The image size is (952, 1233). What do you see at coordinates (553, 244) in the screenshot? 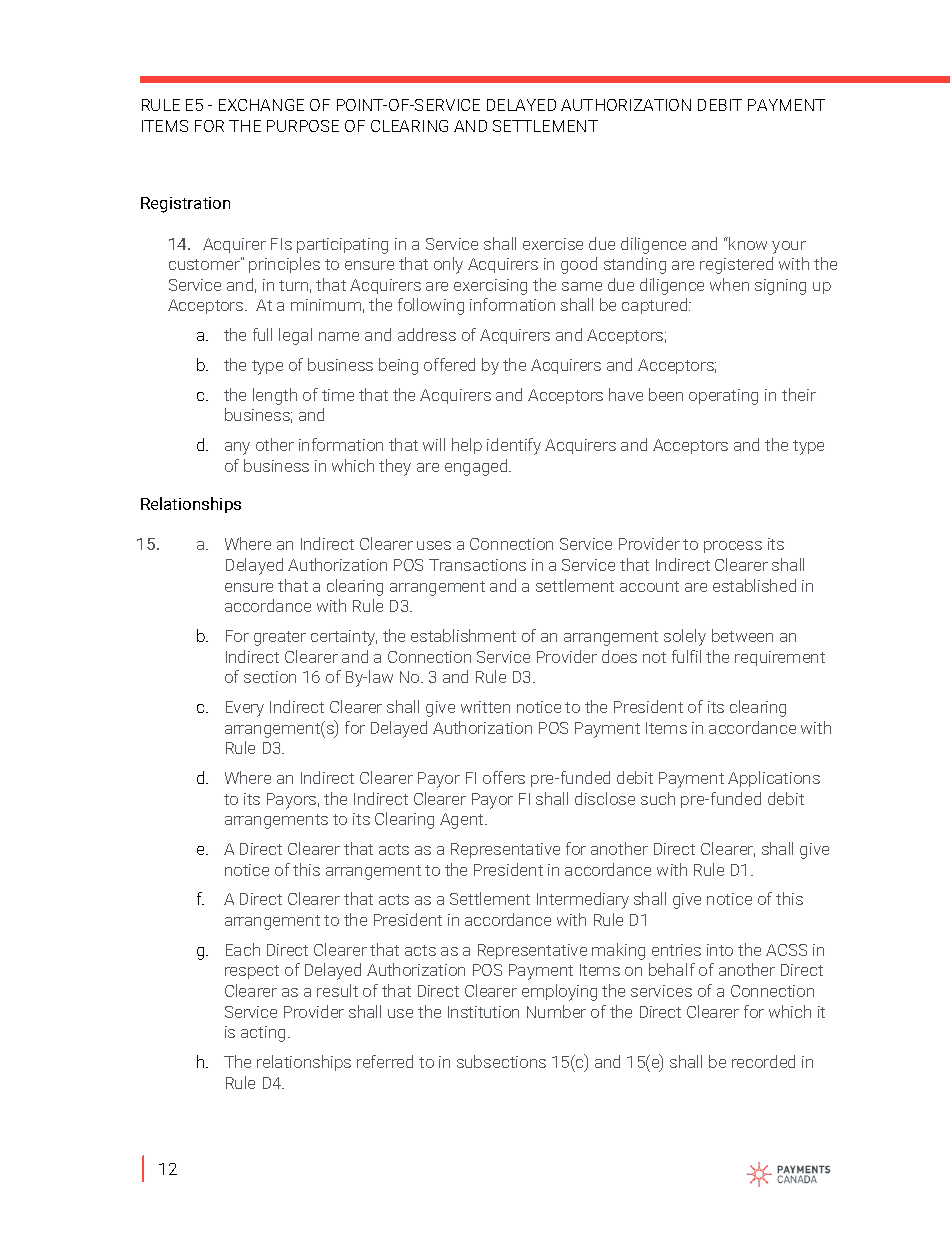
I see `exercise` at bounding box center [553, 244].
